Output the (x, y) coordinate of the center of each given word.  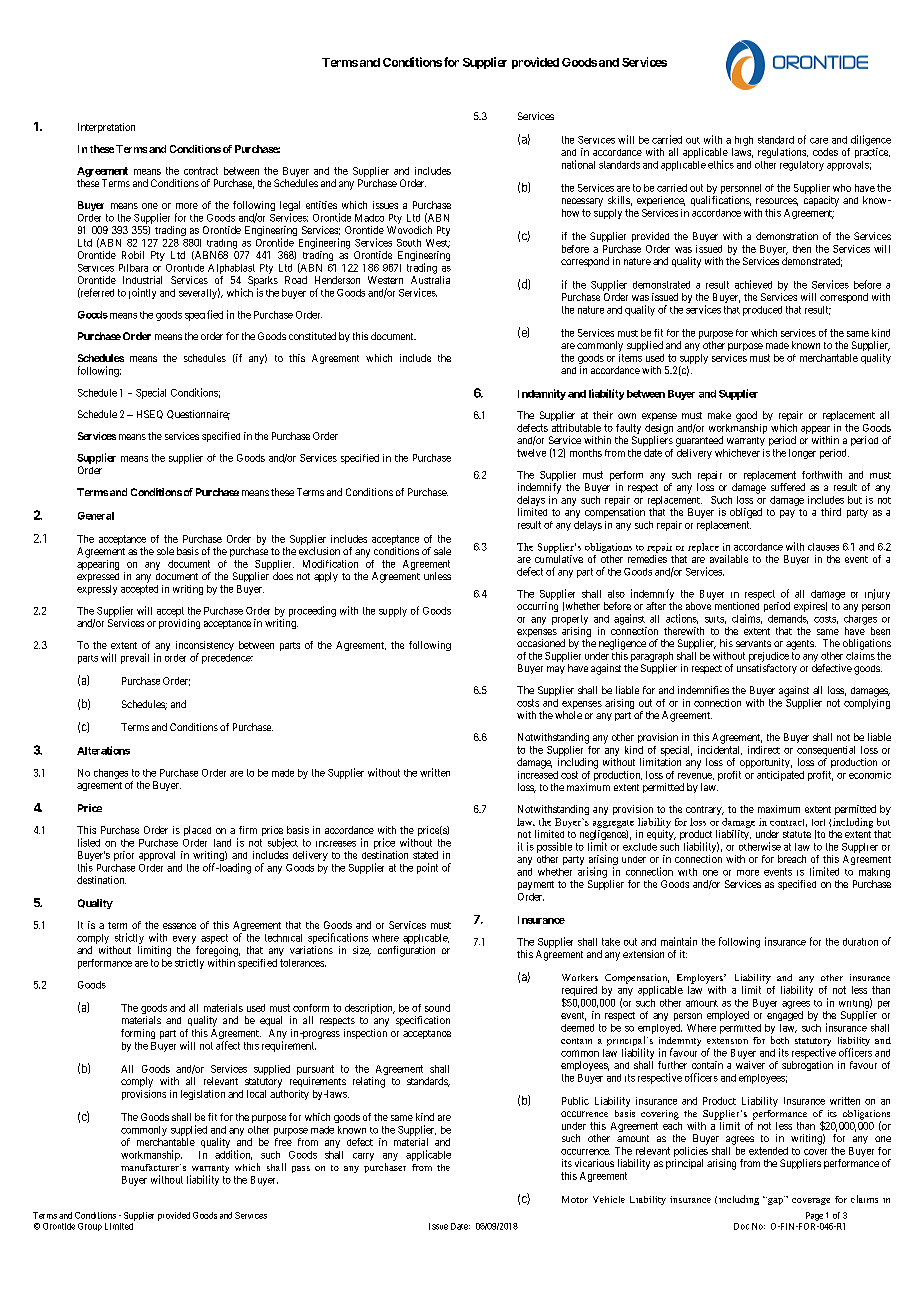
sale (442, 551)
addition (233, 1155)
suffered (788, 487)
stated (425, 855)
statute (797, 834)
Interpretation (106, 128)
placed (197, 831)
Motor (575, 1199)
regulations (783, 153)
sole (165, 551)
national (578, 164)
